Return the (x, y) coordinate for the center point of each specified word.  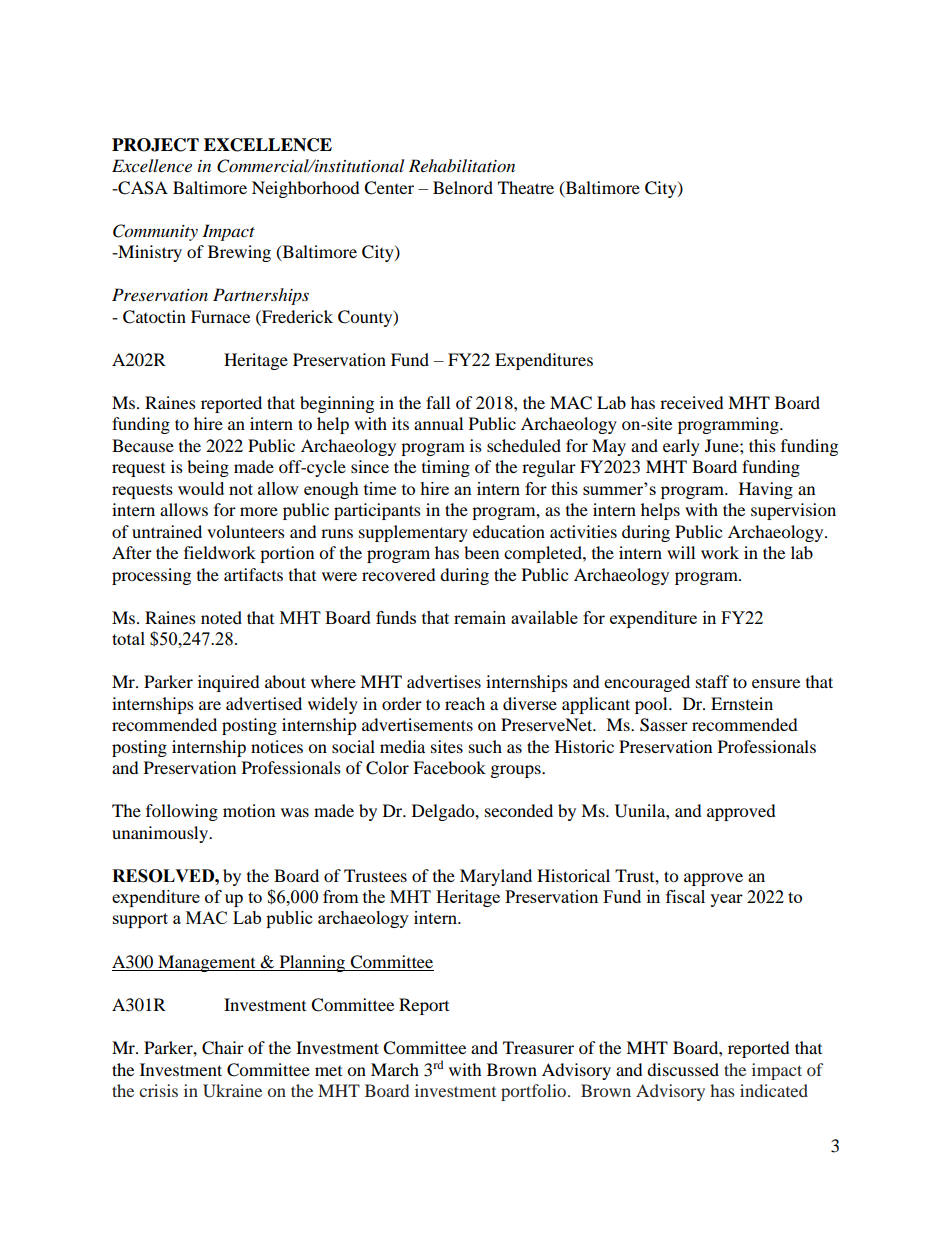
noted (221, 617)
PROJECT (155, 145)
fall (438, 402)
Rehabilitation (462, 165)
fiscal (685, 896)
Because (143, 445)
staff (712, 681)
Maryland (496, 877)
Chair (223, 1048)
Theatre (526, 187)
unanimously (161, 834)
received (692, 402)
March (395, 1069)
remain (480, 617)
